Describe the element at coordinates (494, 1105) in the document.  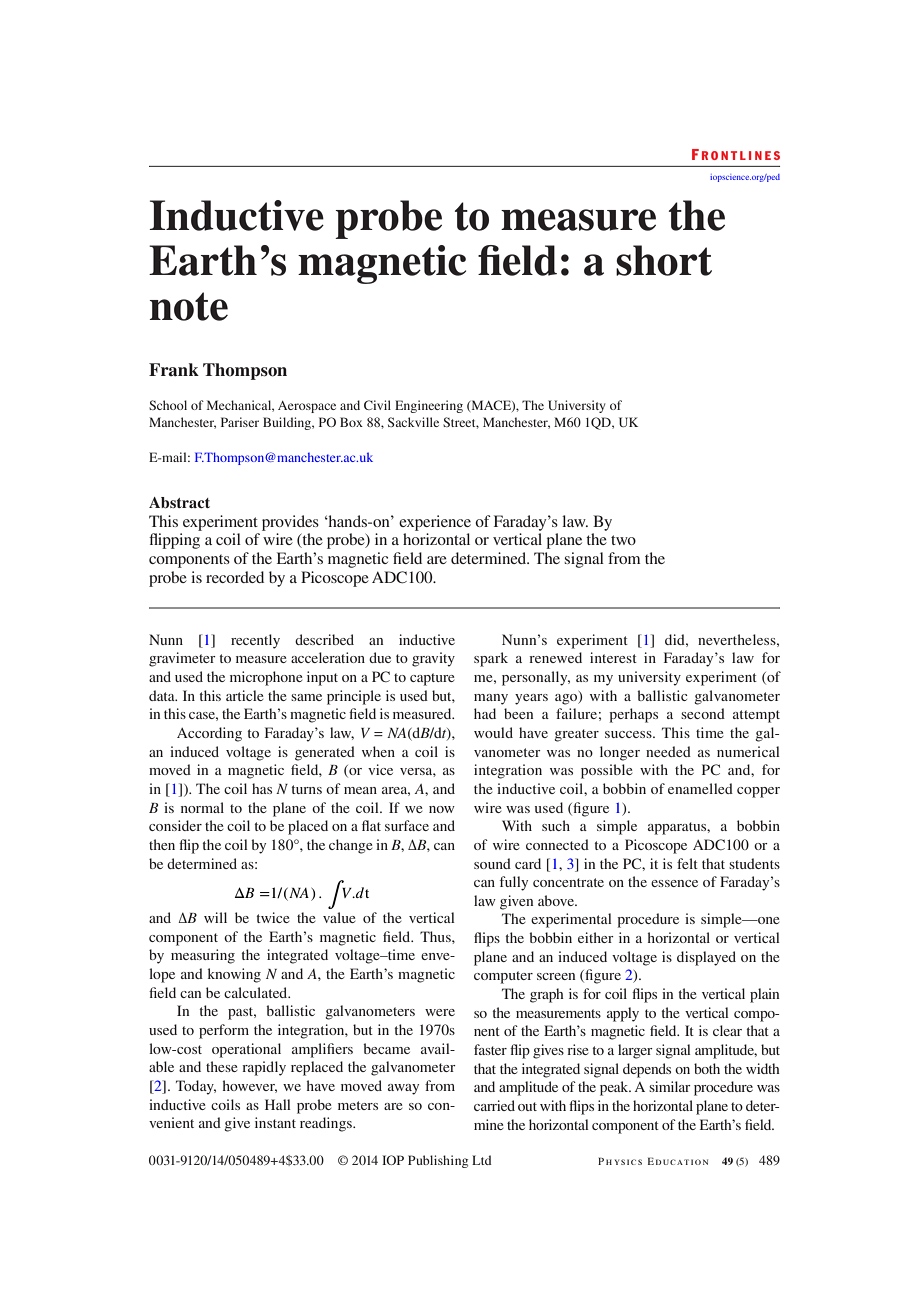
I see `carried` at that location.
